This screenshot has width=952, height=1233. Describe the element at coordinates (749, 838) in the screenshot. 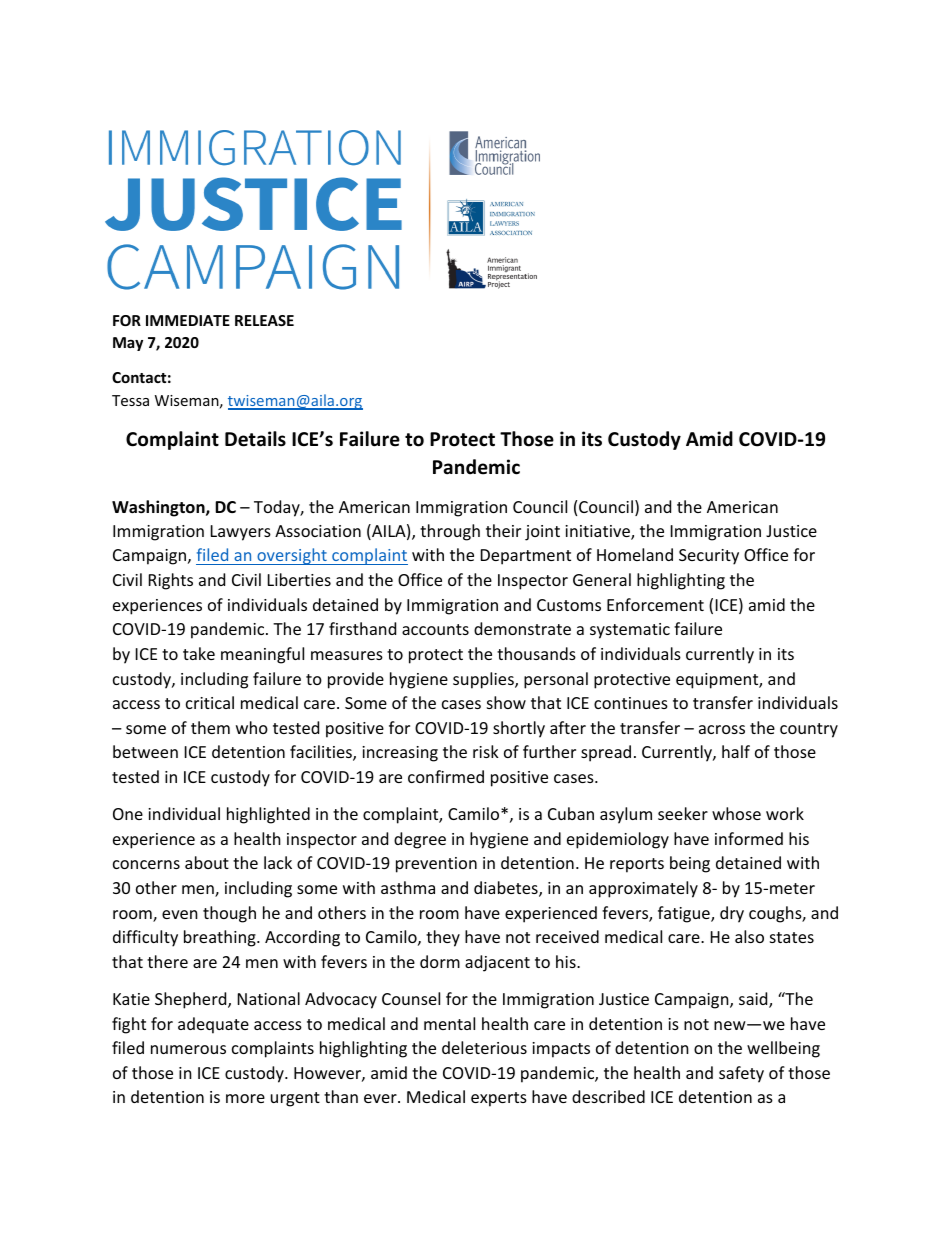

I see `informed` at that location.
